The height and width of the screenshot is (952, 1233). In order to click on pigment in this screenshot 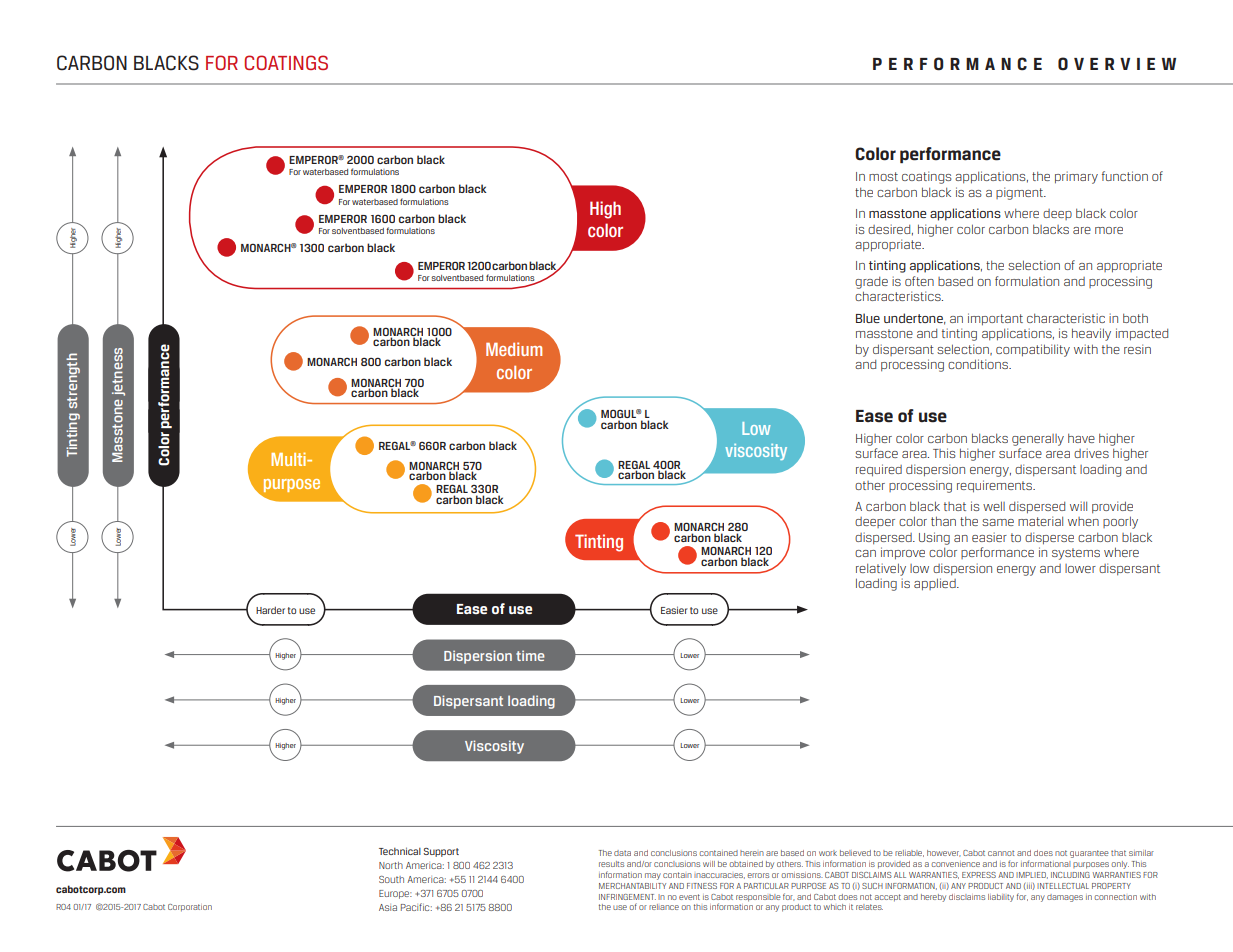, I will do `click(1021, 193)`.
